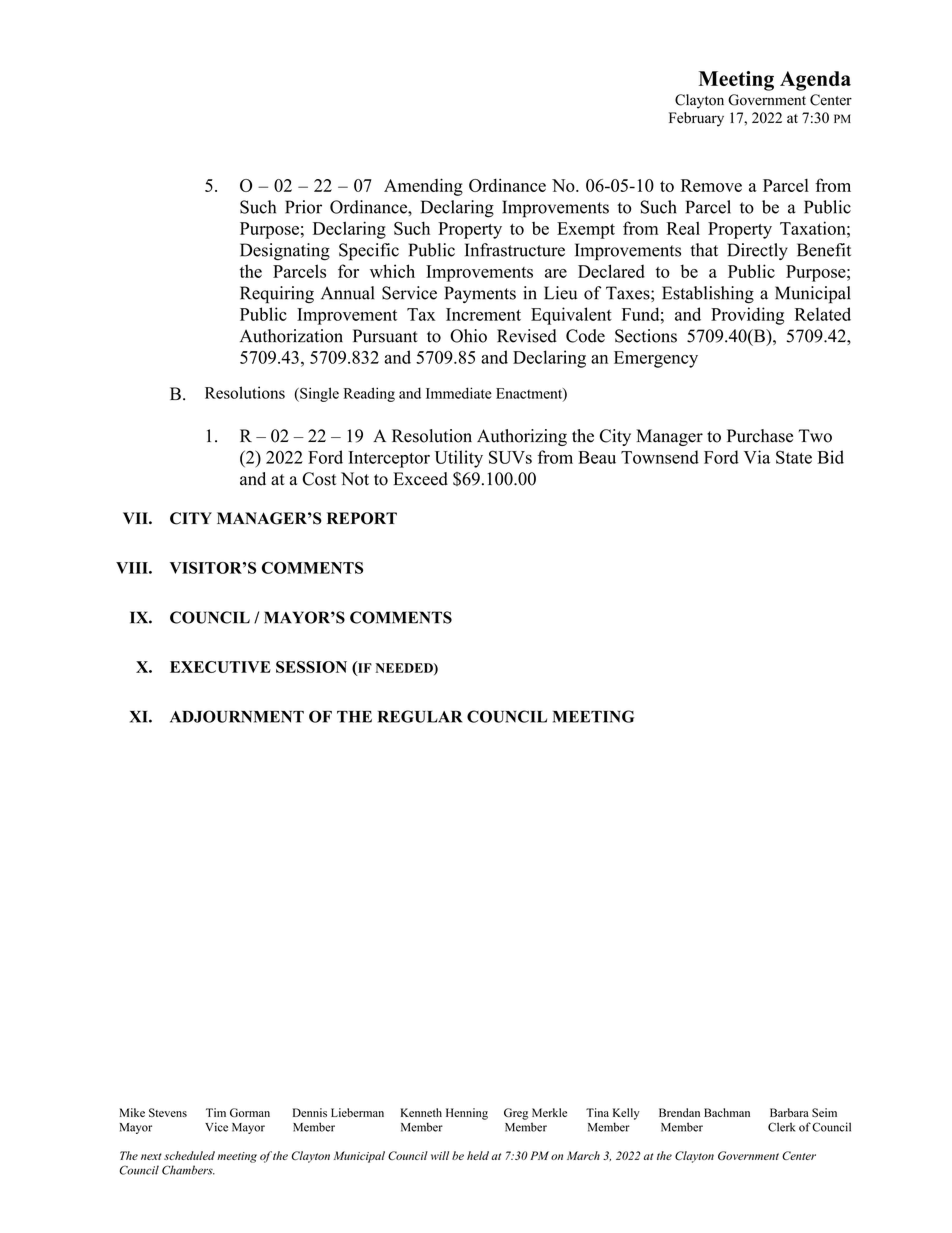 The height and width of the document is (1233, 952). What do you see at coordinates (459, 393) in the document?
I see `Immediate` at bounding box center [459, 393].
